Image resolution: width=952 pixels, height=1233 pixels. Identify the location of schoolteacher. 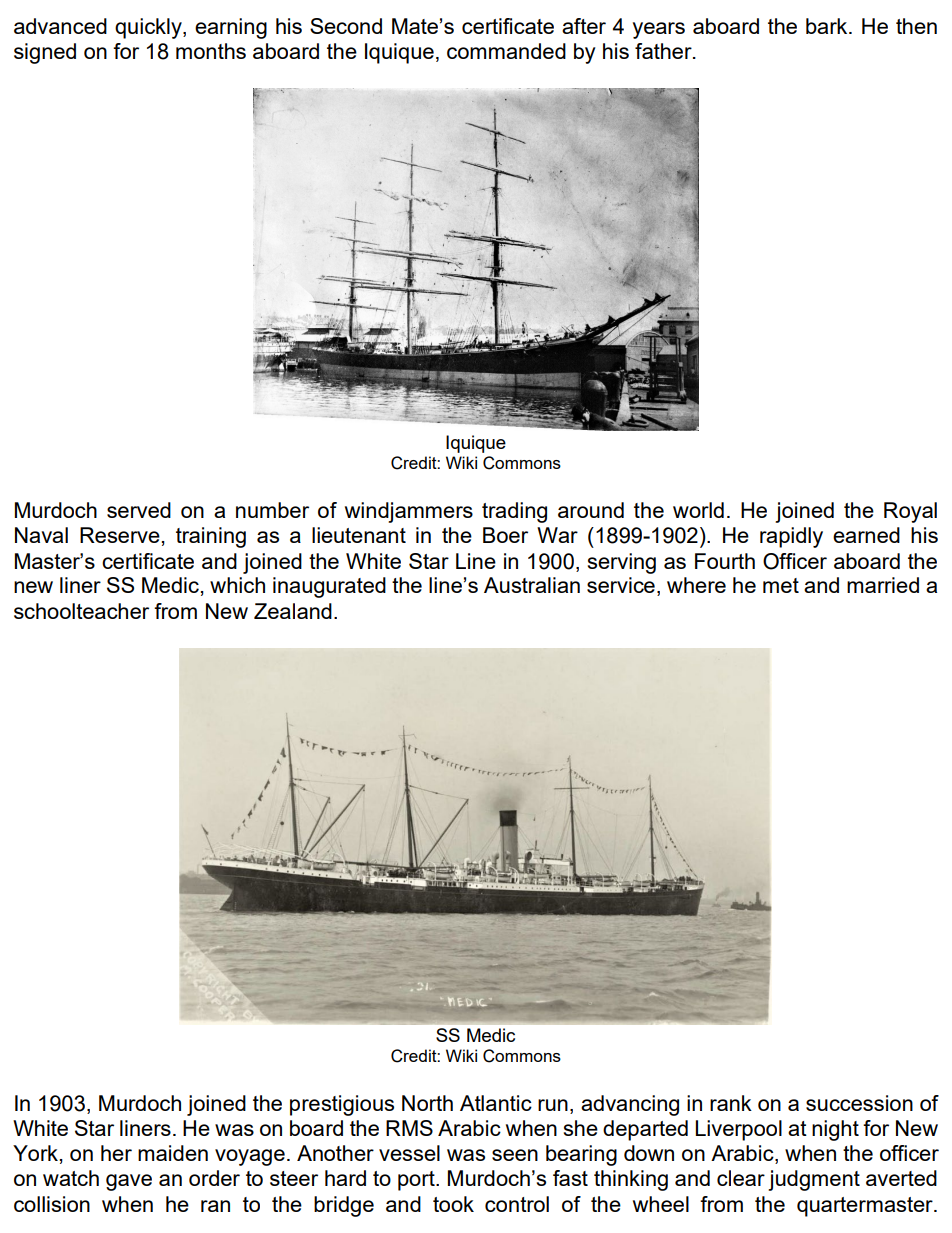
(81, 611).
